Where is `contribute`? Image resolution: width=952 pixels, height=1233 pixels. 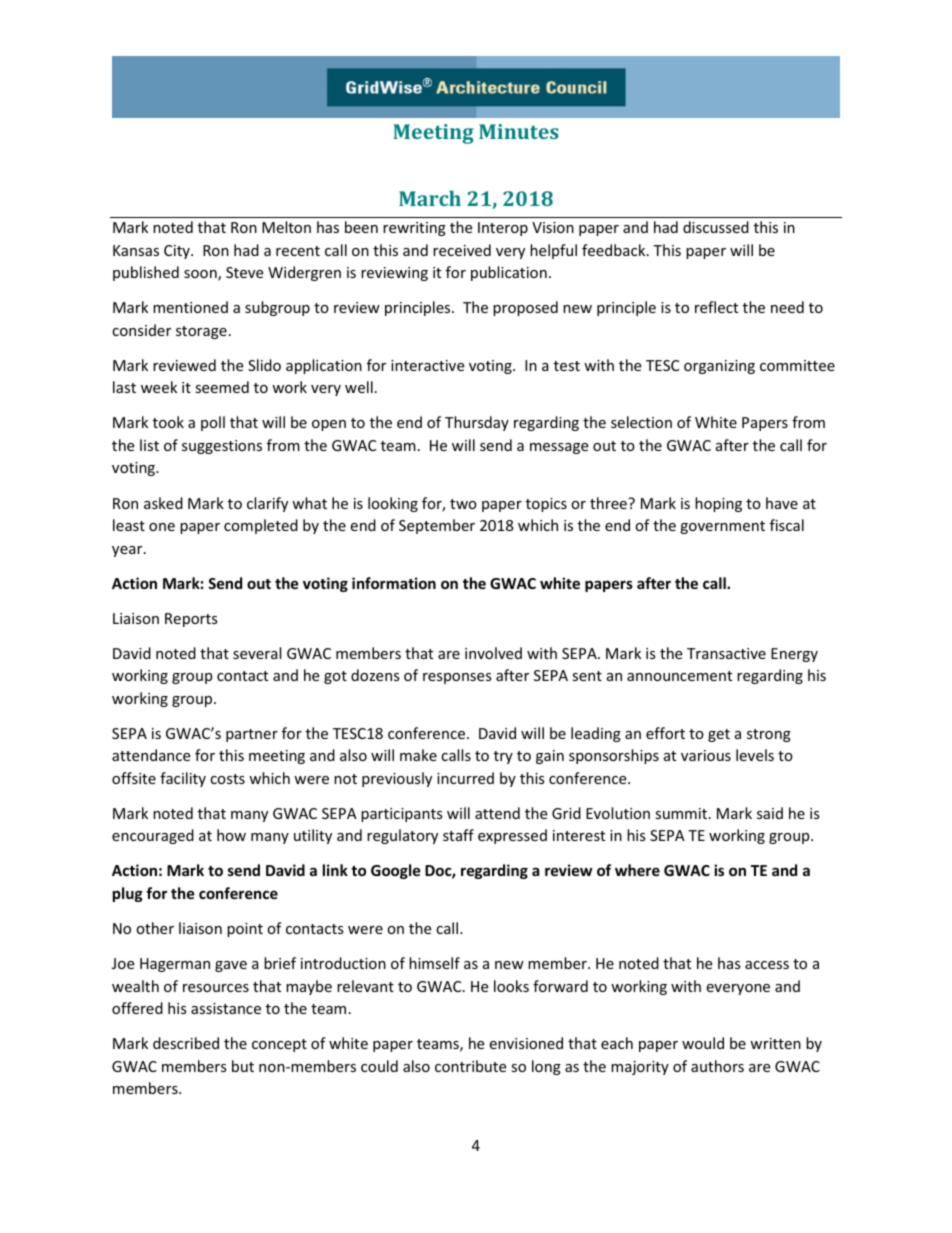
contribute is located at coordinates (470, 1066).
